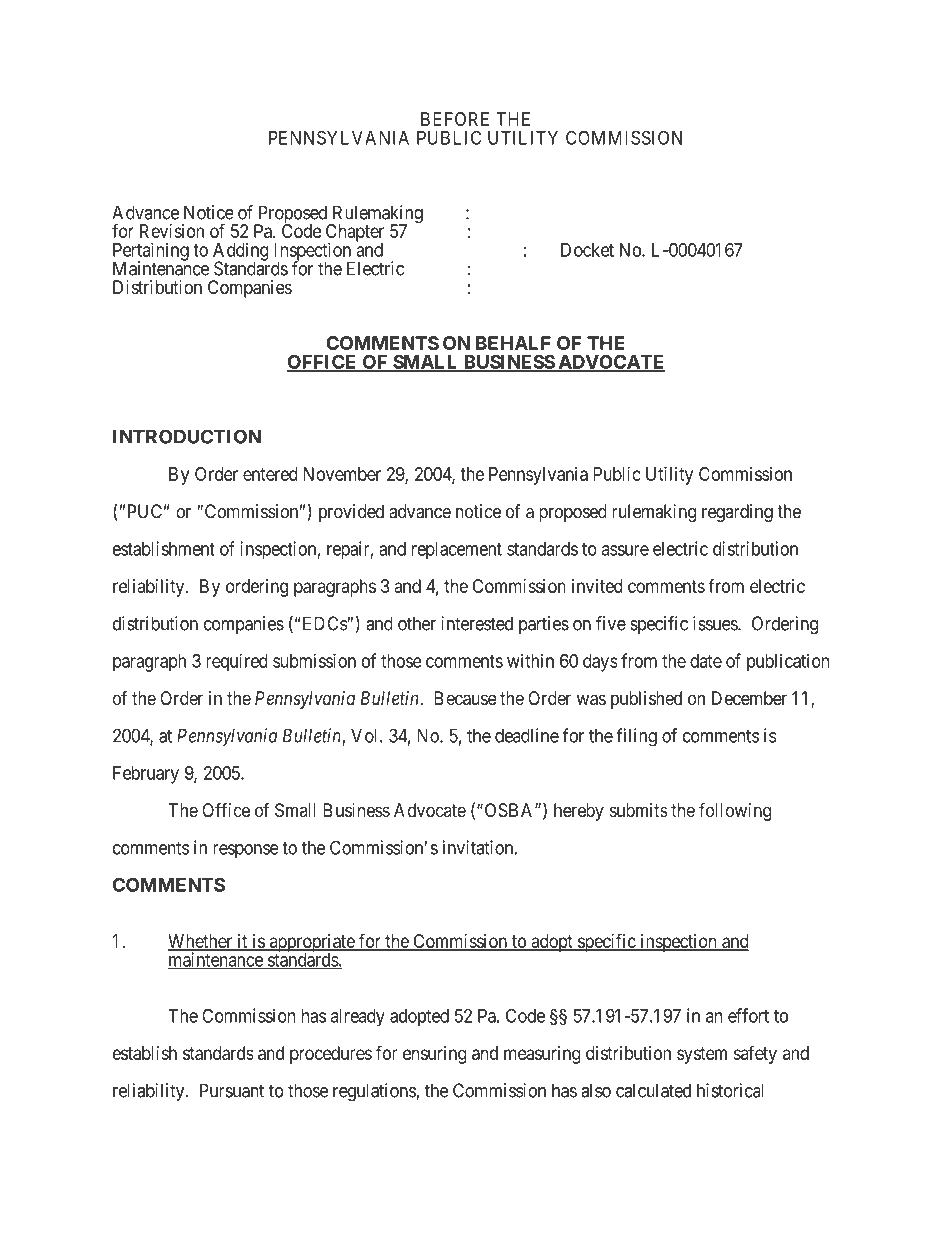  Describe the element at coordinates (587, 250) in the screenshot. I see `Docket` at that location.
